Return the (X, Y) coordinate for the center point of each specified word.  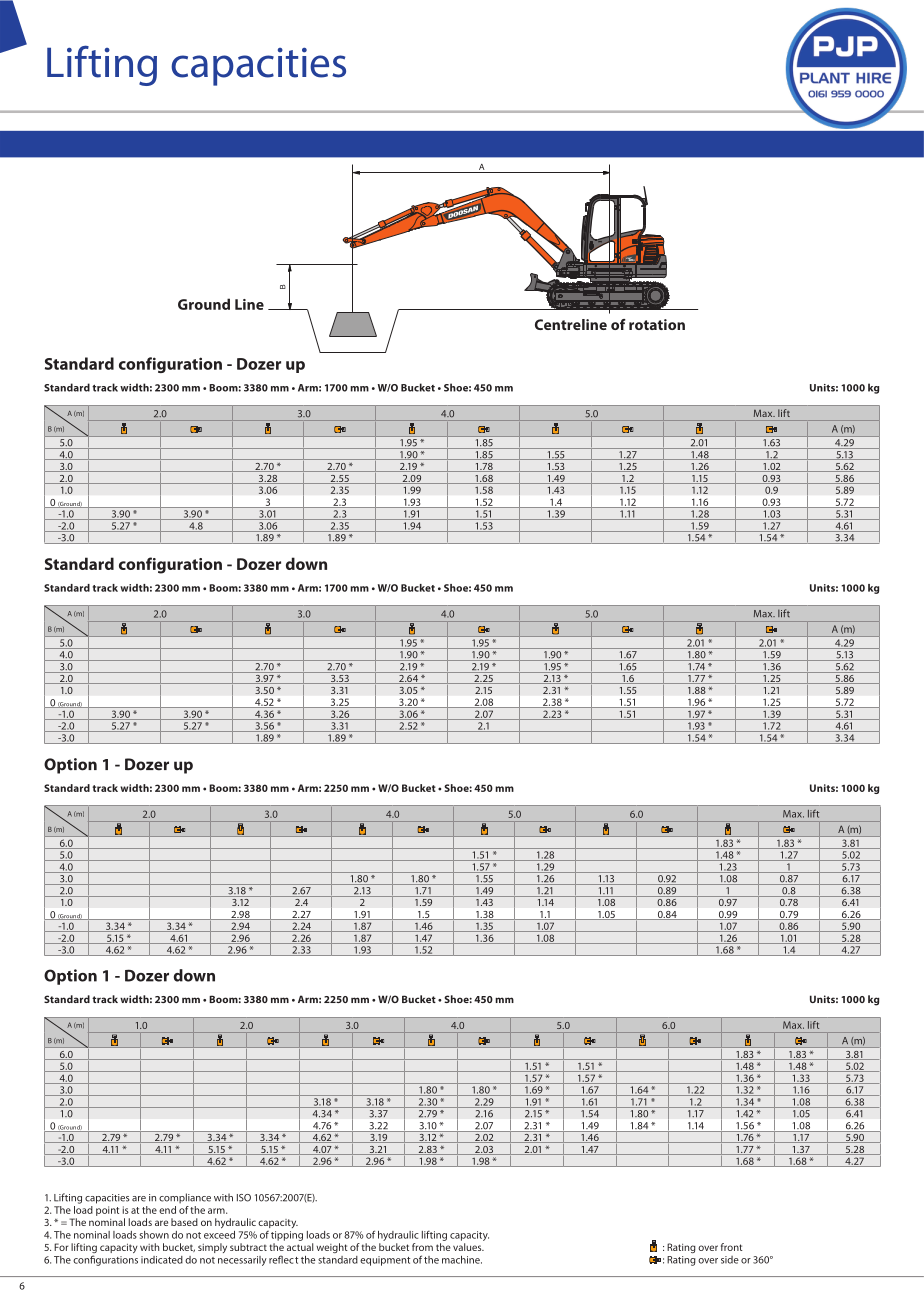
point (107, 1211)
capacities (258, 66)
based (184, 1222)
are (161, 1223)
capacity (278, 1223)
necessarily (242, 1261)
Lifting (102, 65)
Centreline (571, 324)
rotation (657, 324)
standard (338, 1260)
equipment (385, 1261)
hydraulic (235, 1223)
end (167, 1210)
